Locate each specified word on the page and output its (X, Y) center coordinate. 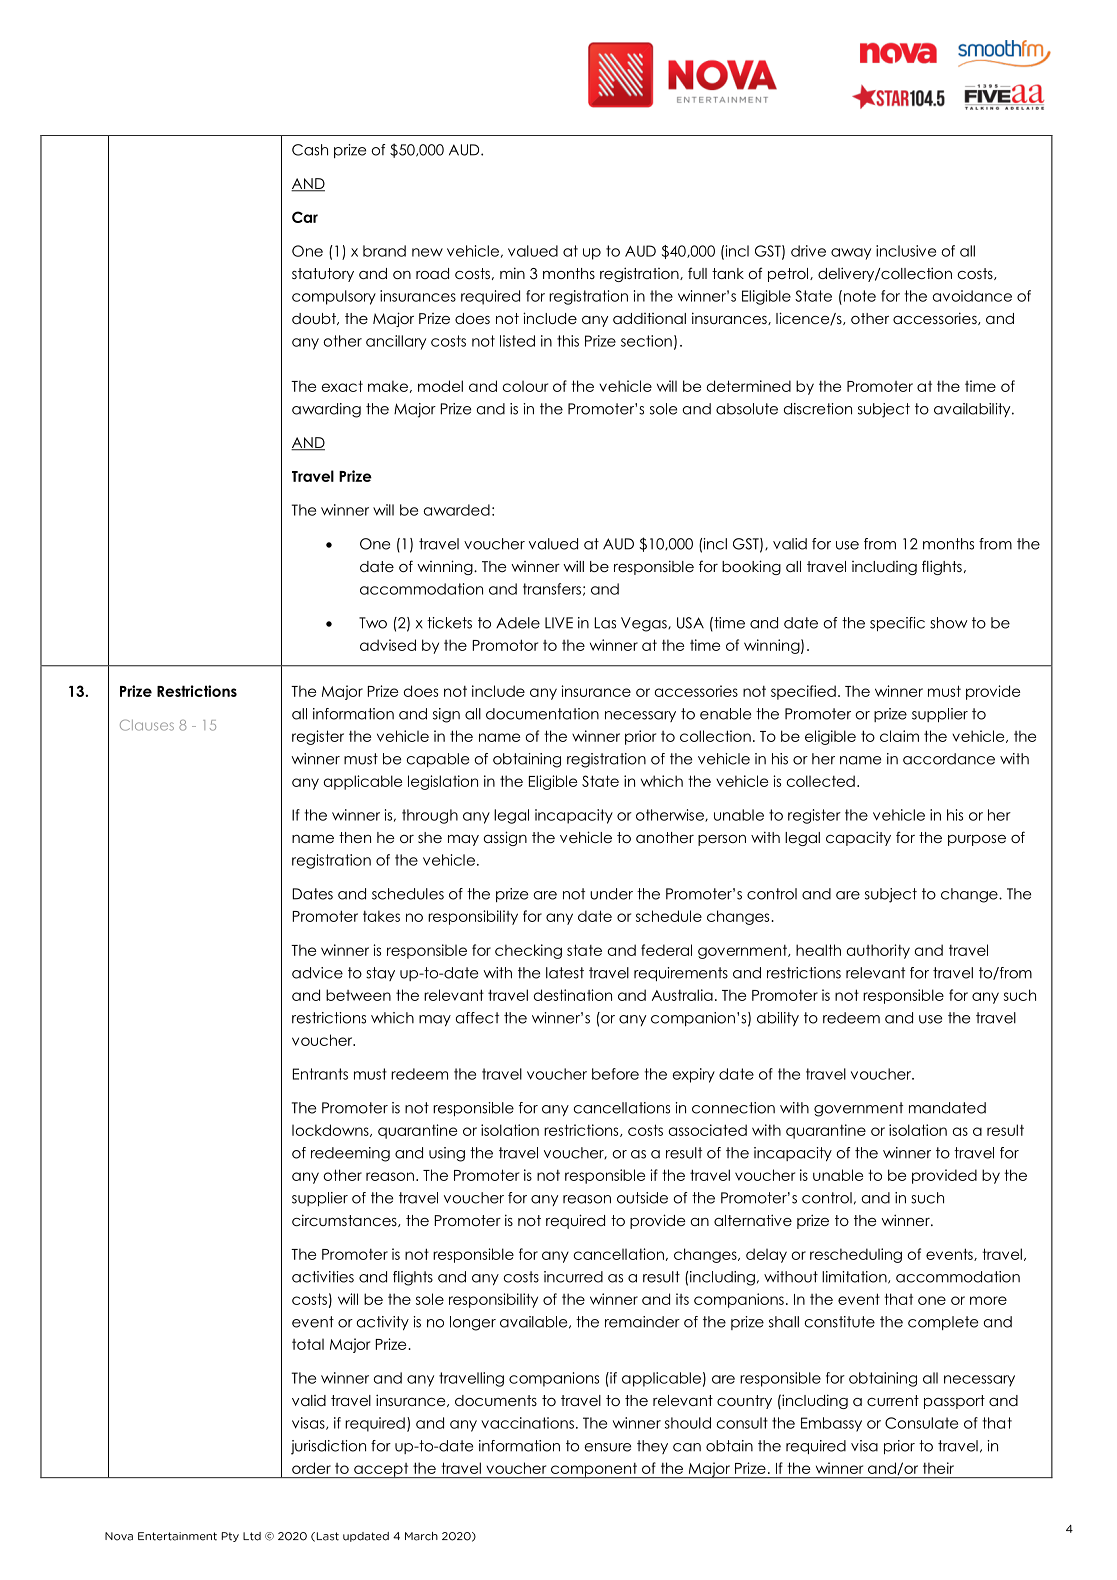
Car (305, 217)
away (851, 254)
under (611, 894)
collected (820, 781)
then (355, 837)
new (427, 252)
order (311, 1468)
